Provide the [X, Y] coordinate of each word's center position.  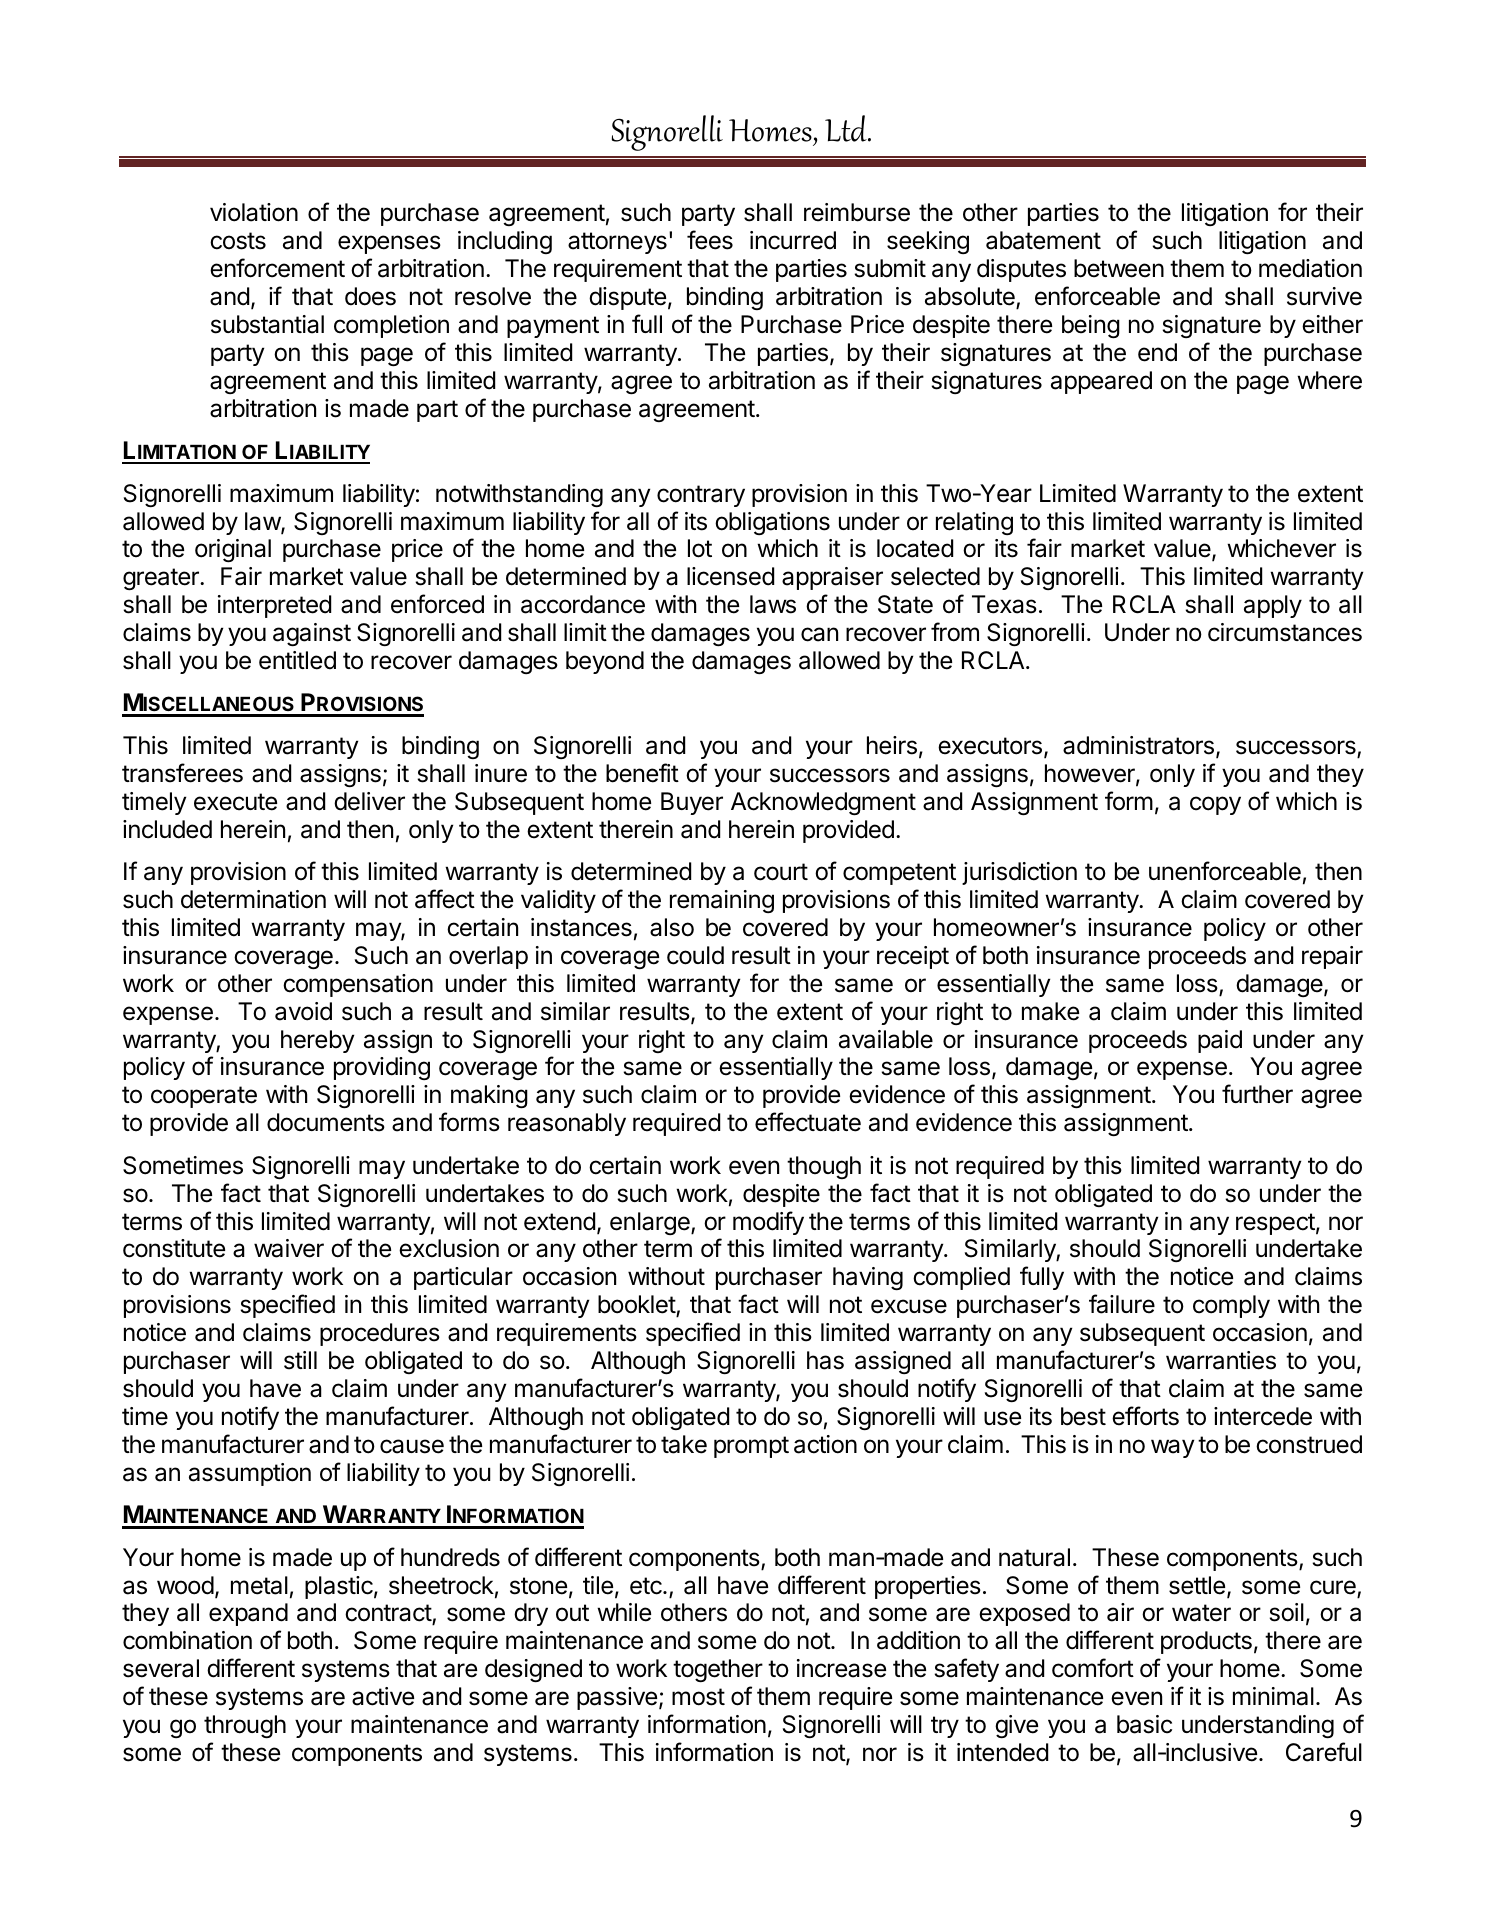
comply [1231, 1306]
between [1119, 268]
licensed [730, 576]
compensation [358, 985]
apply [1273, 606]
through [245, 1726]
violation [254, 212]
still [300, 1360]
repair [1332, 957]
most [698, 1697]
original [233, 550]
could [695, 955]
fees [710, 240]
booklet [637, 1306]
